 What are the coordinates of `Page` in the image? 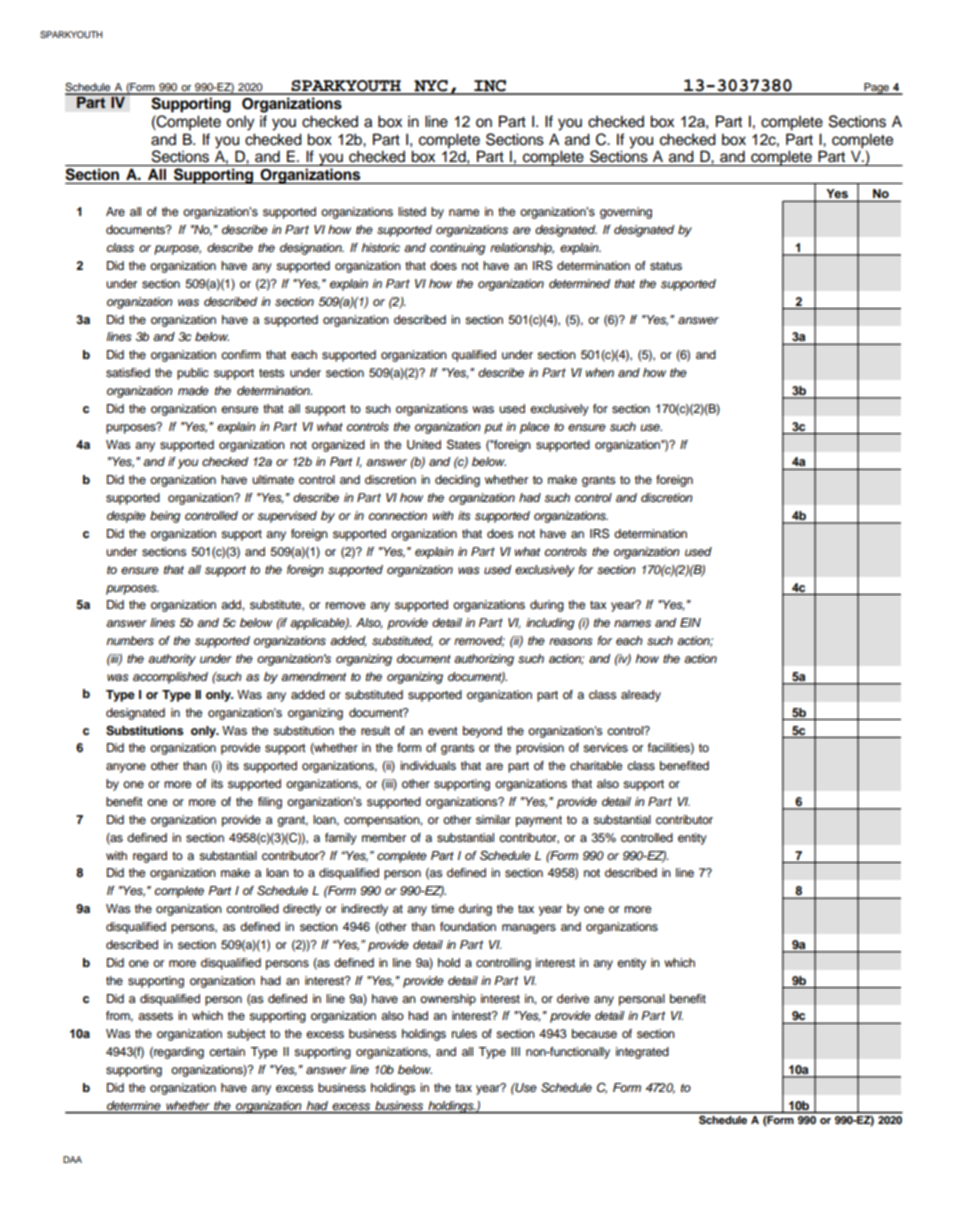 It's located at (876, 89).
